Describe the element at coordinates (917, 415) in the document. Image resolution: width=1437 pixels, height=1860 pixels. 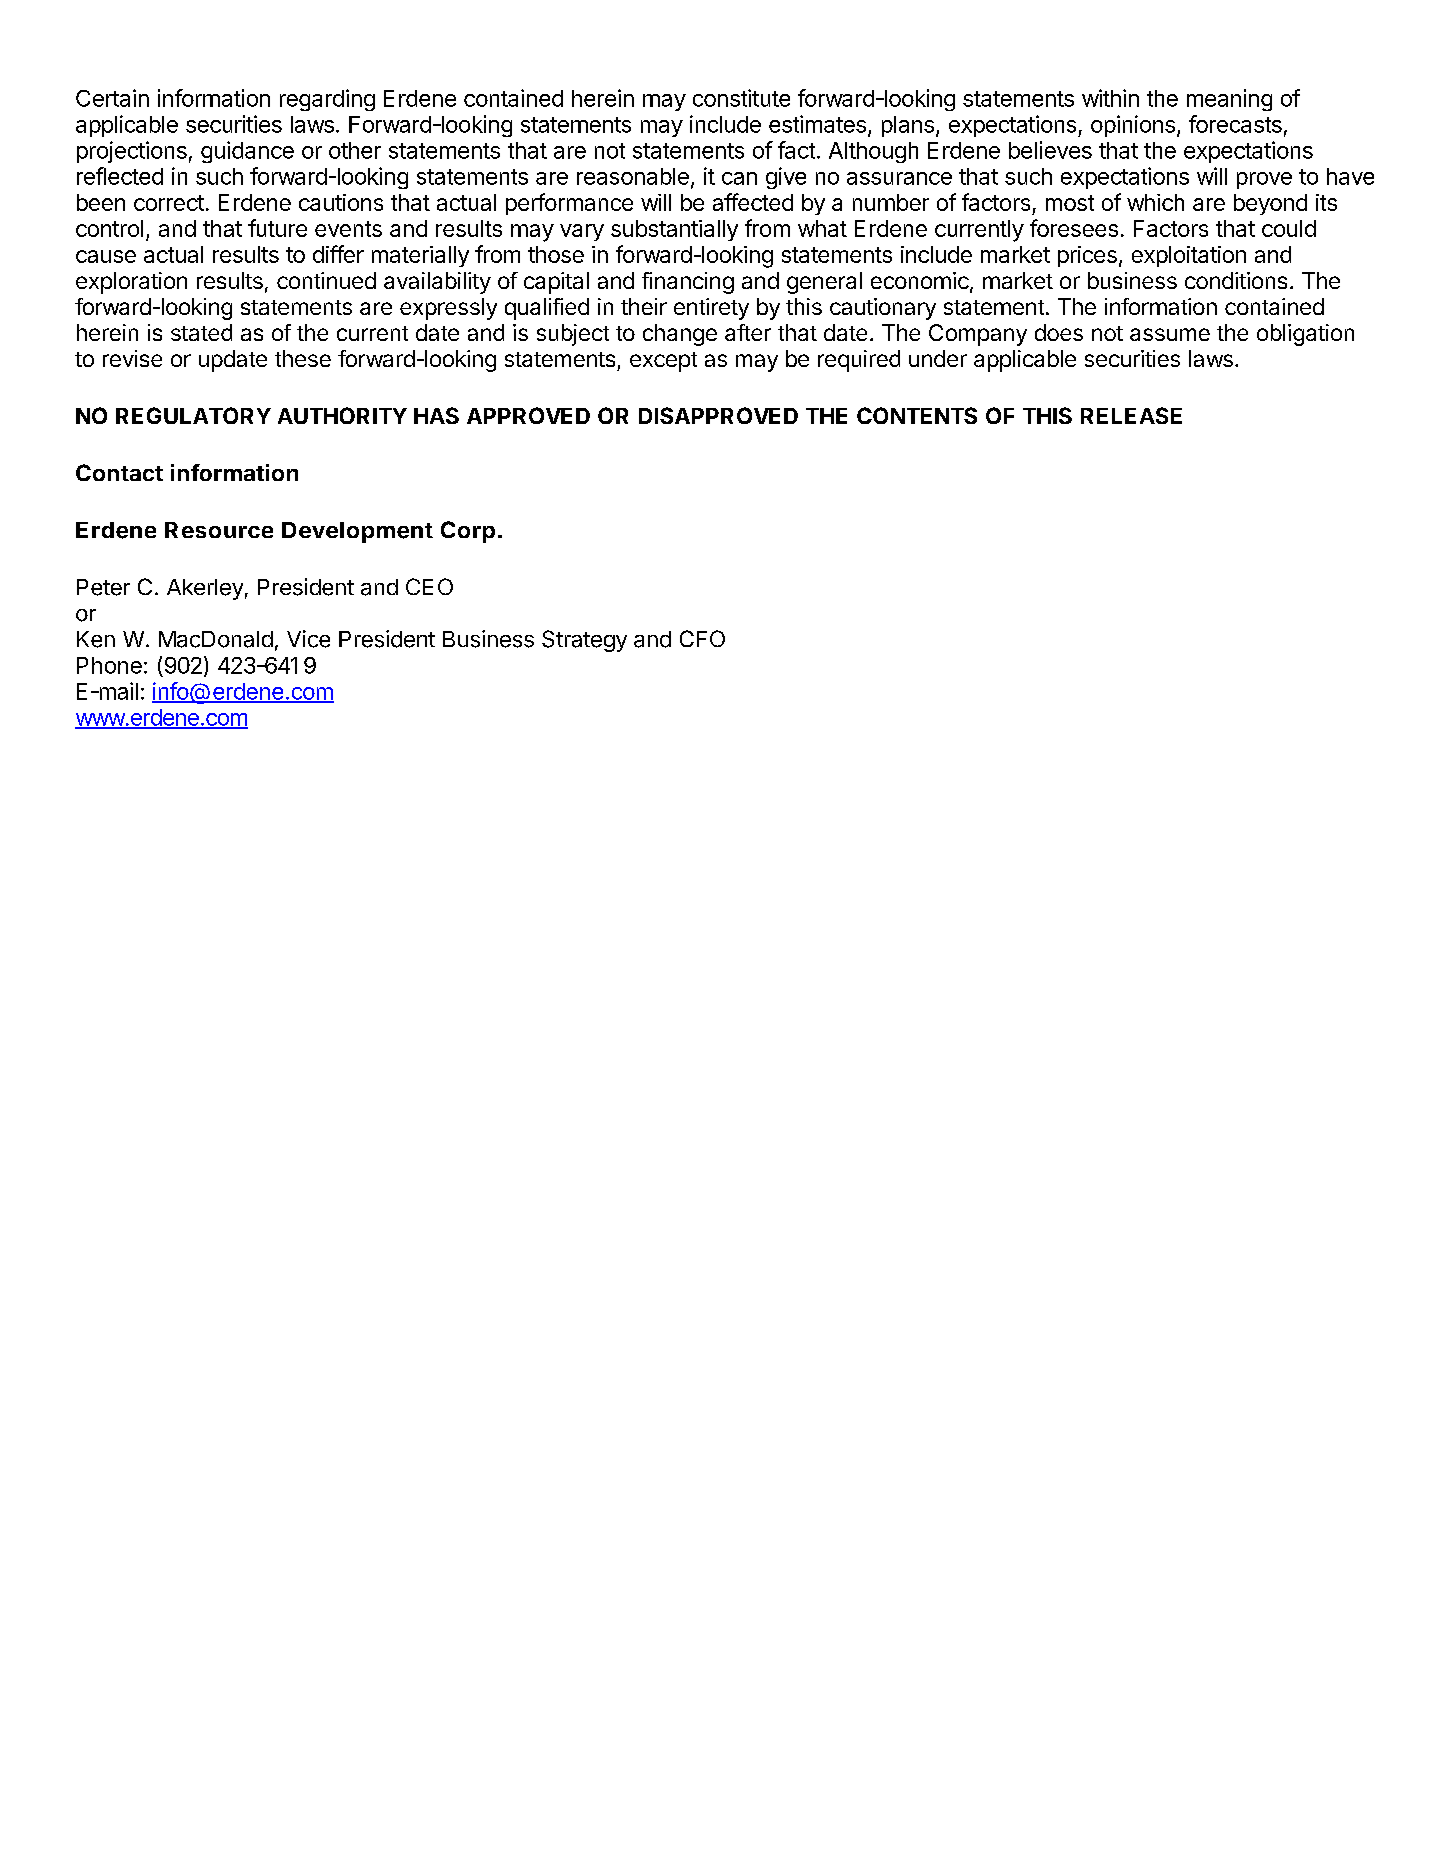
I see `CONTENTS` at that location.
